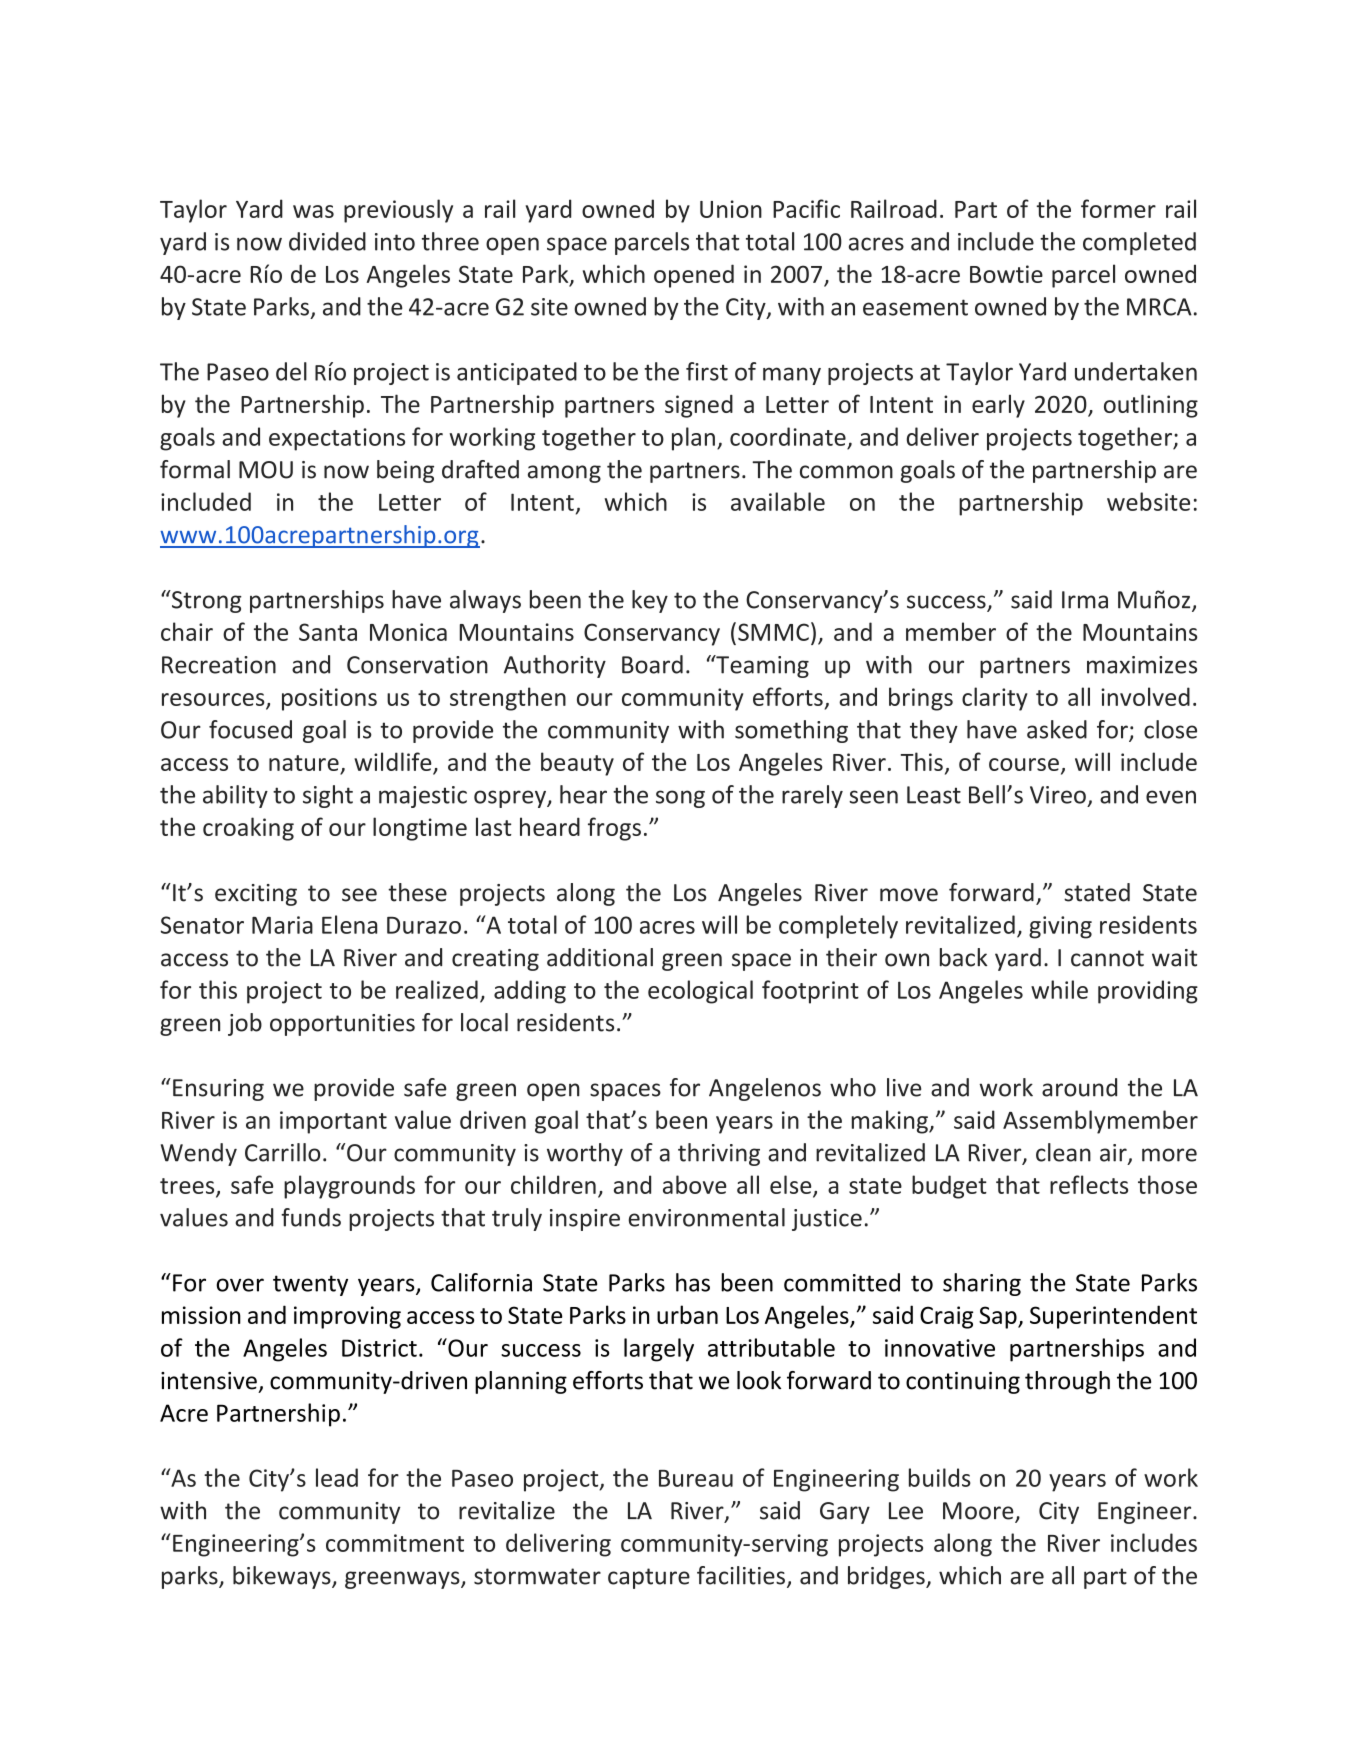 This document has width=1359, height=1759. What do you see at coordinates (304, 763) in the document?
I see `nature` at bounding box center [304, 763].
